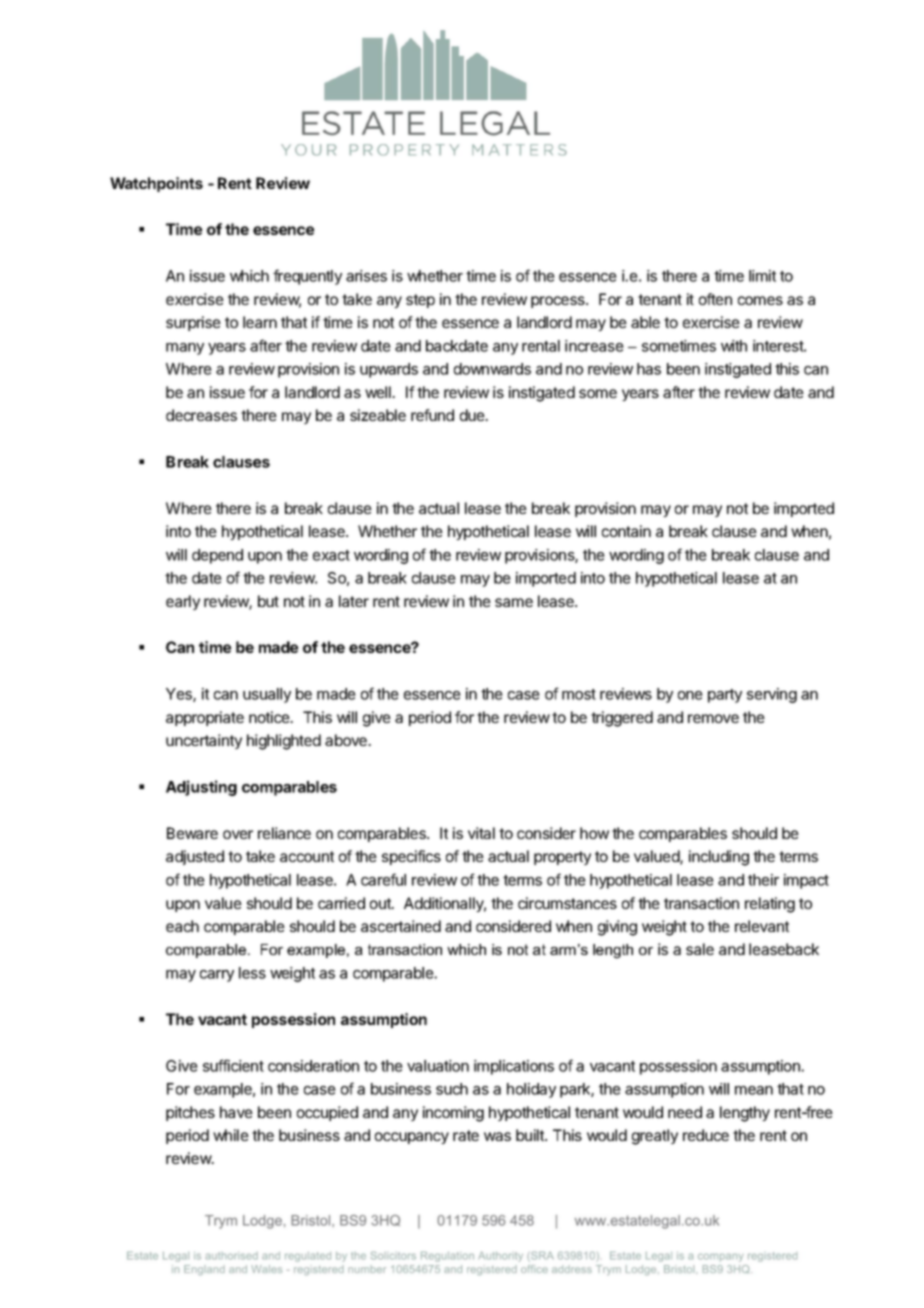 This document has width=924, height=1308. I want to click on process, so click(559, 302).
